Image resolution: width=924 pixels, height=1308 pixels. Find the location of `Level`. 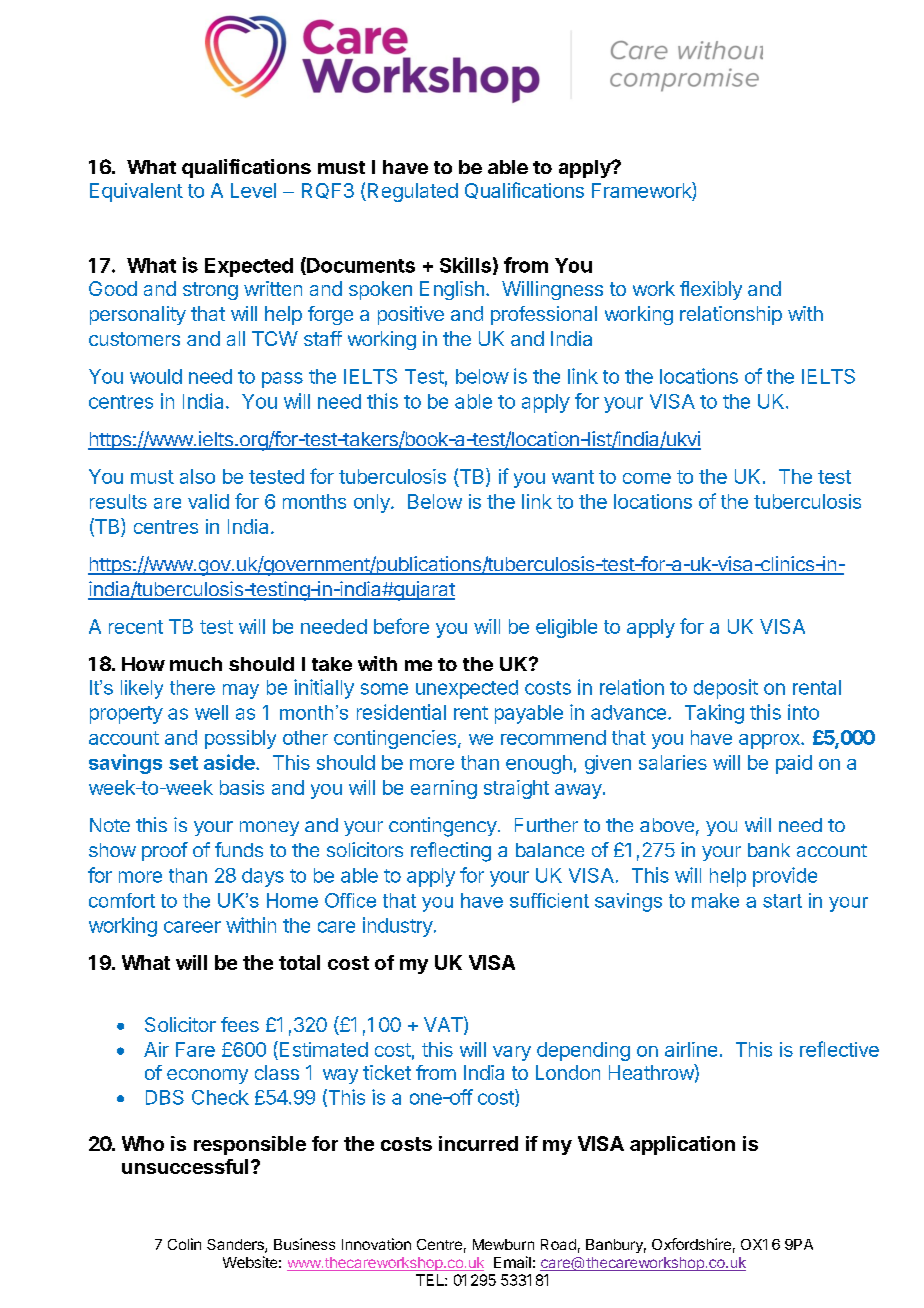

Level is located at coordinates (253, 190).
